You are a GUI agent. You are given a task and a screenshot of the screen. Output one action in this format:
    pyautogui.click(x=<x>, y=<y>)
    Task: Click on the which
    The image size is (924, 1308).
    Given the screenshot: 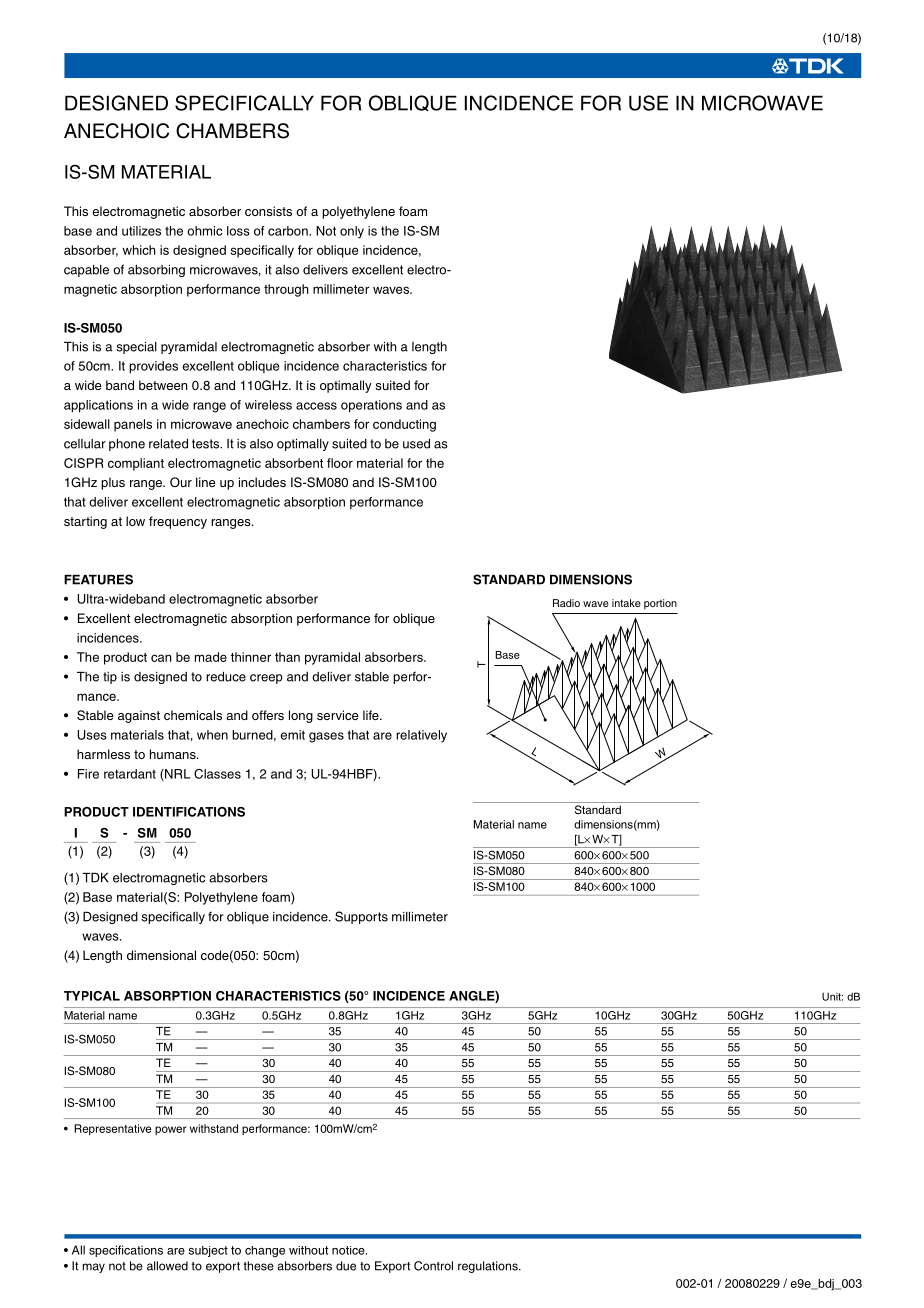 What is the action you would take?
    pyautogui.click(x=139, y=250)
